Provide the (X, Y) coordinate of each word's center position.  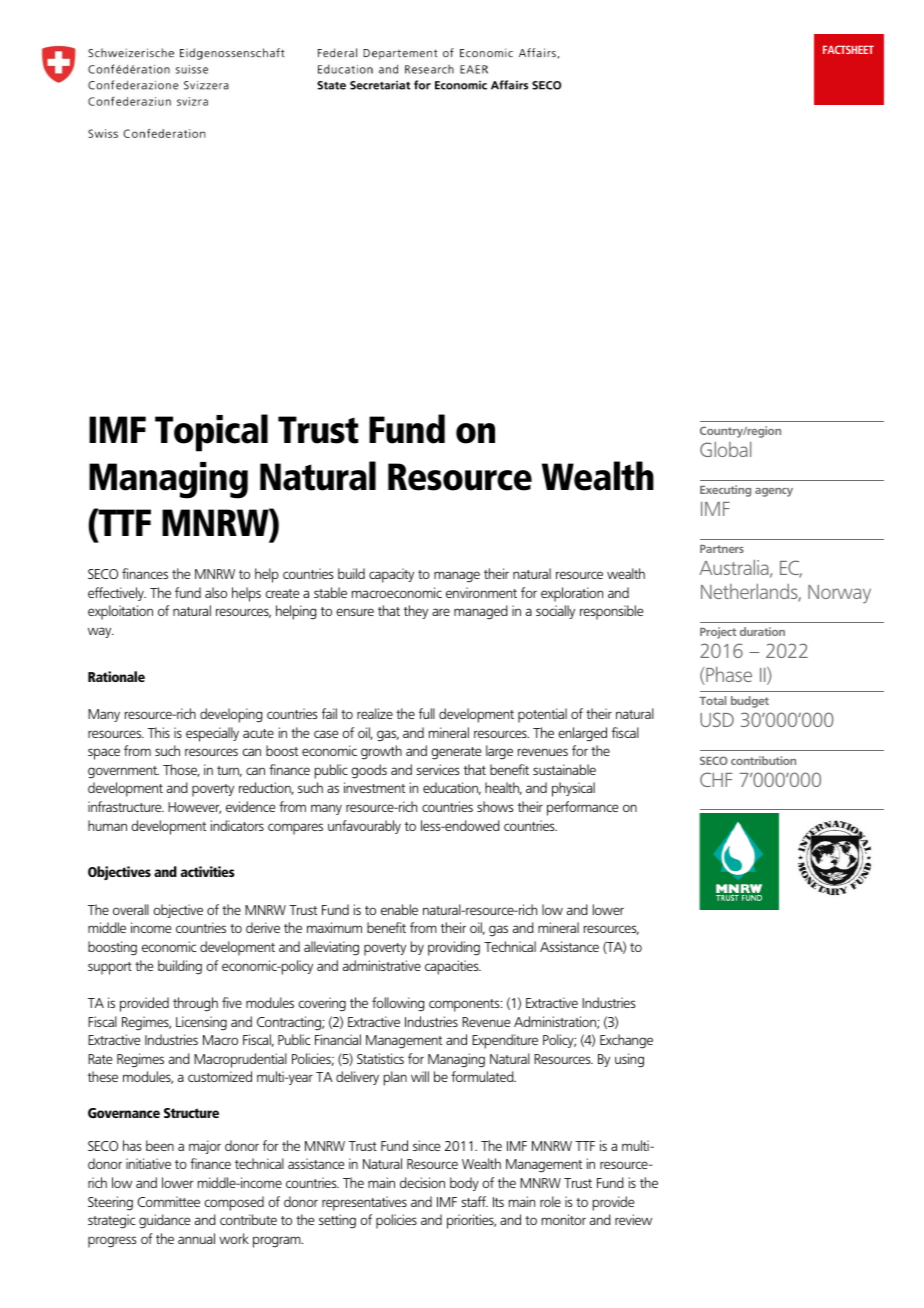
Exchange (626, 1041)
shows (495, 806)
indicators (237, 825)
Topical (211, 433)
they (416, 612)
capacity (391, 575)
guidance (164, 1221)
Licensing (201, 1023)
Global (725, 449)
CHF (716, 779)
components (465, 1005)
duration (762, 631)
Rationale (116, 676)
